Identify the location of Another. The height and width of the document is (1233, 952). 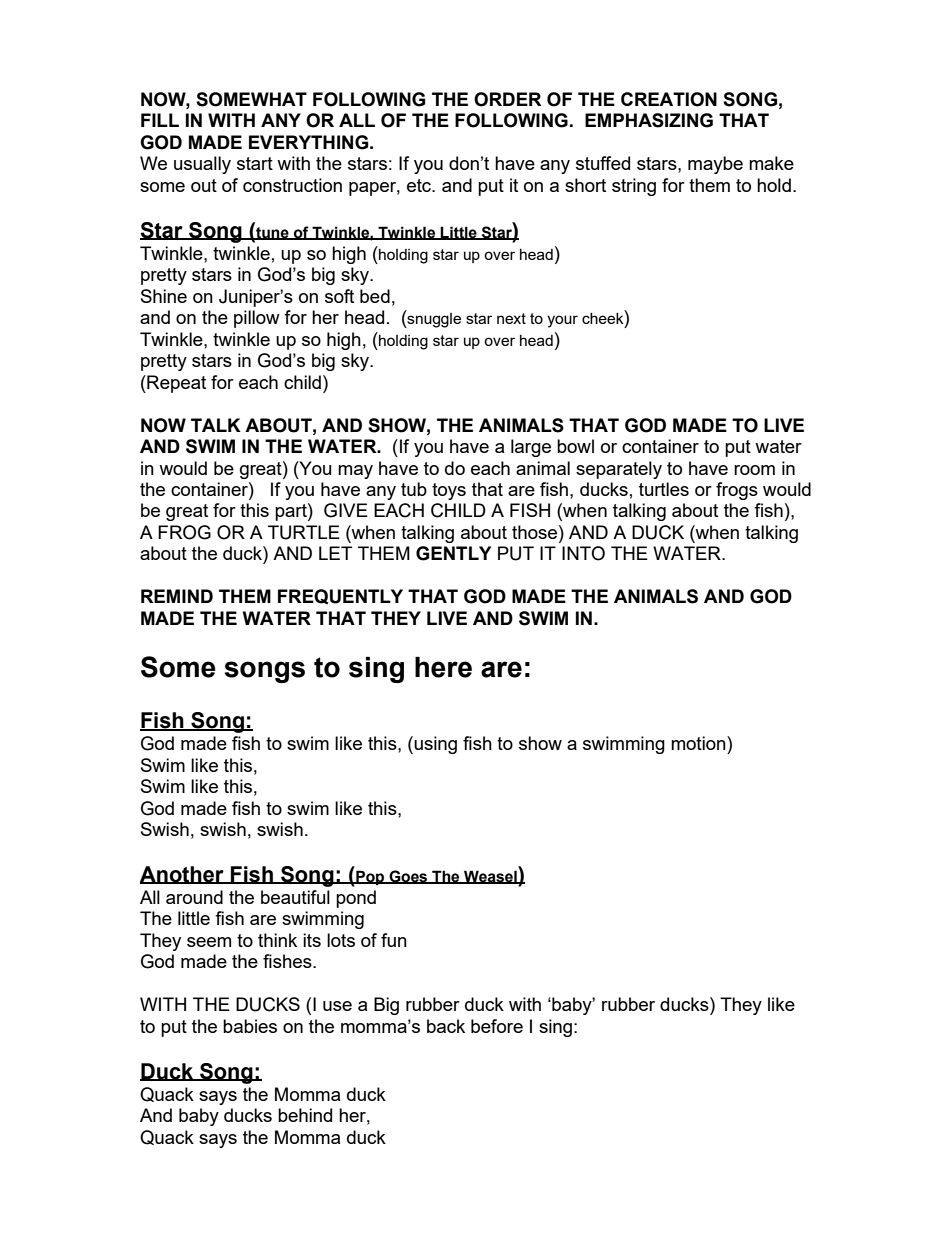
(183, 875).
